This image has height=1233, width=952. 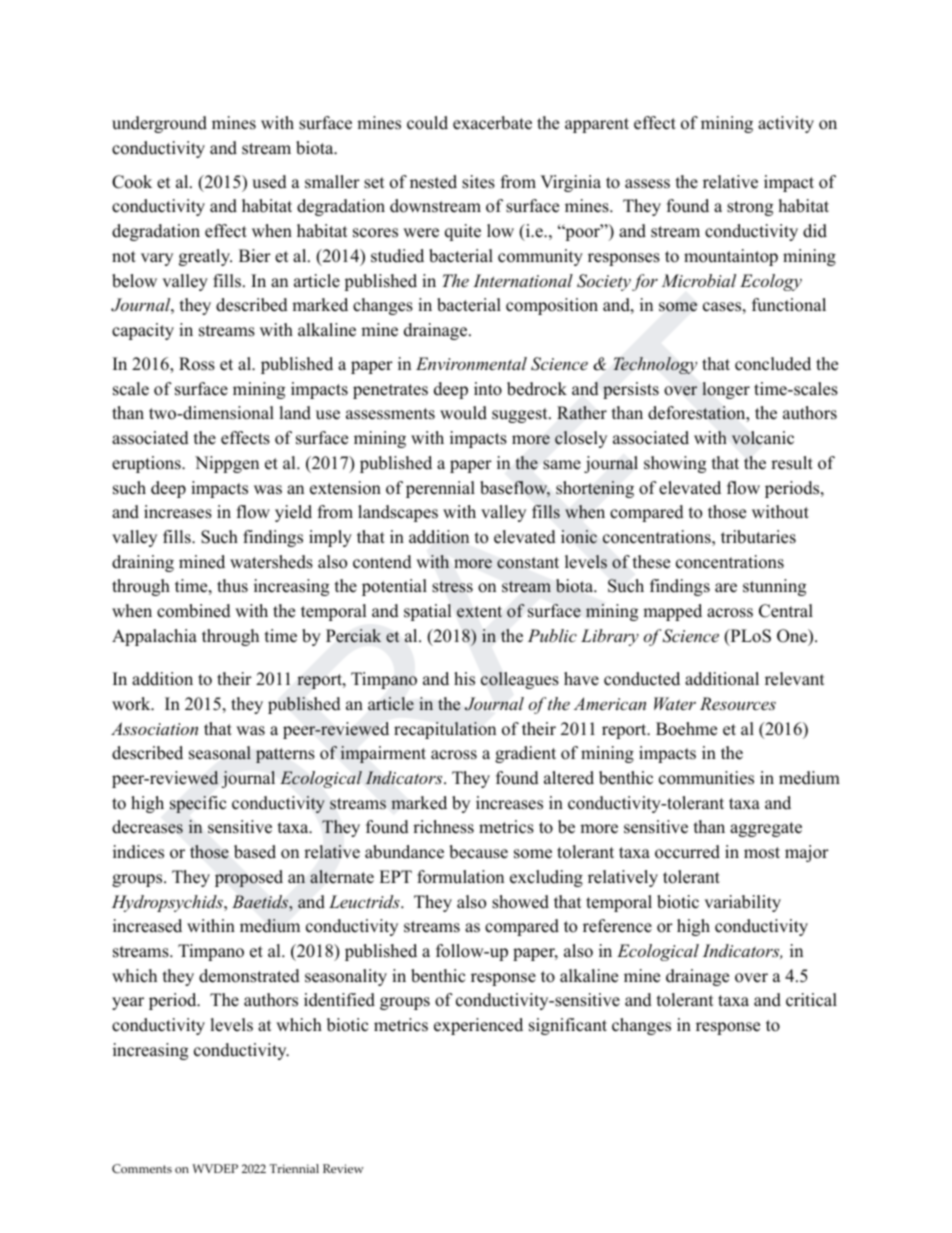 I want to click on increased, so click(x=147, y=926).
